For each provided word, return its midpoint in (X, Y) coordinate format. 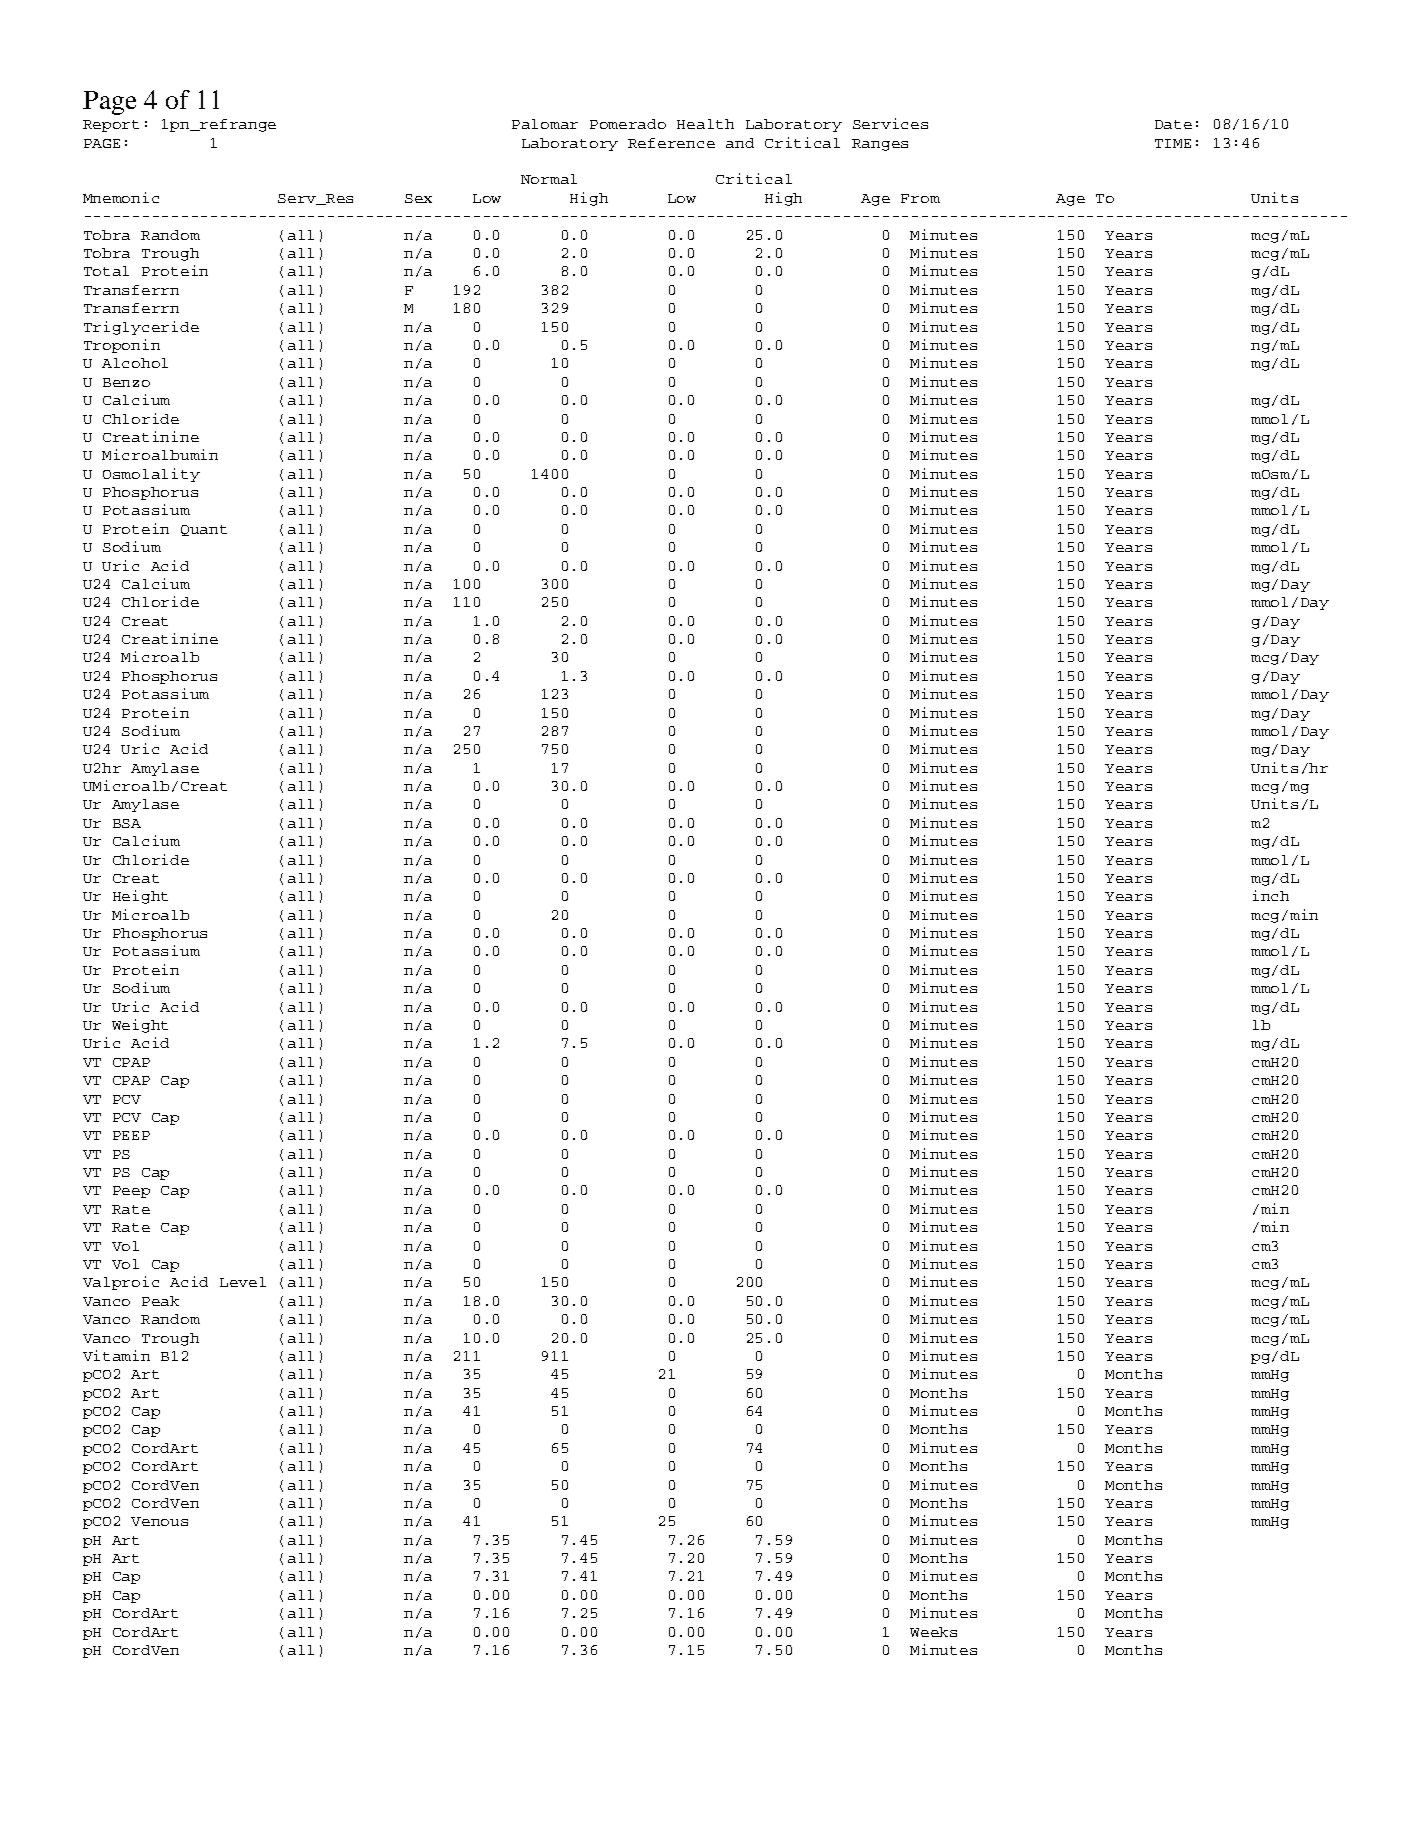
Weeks (933, 1632)
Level (243, 1282)
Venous (159, 1521)
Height (140, 897)
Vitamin (116, 1355)
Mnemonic (121, 197)
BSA (127, 823)
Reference (671, 143)
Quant (204, 530)
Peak (160, 1301)
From (920, 198)
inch (1271, 895)
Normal (549, 179)
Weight (140, 1026)
